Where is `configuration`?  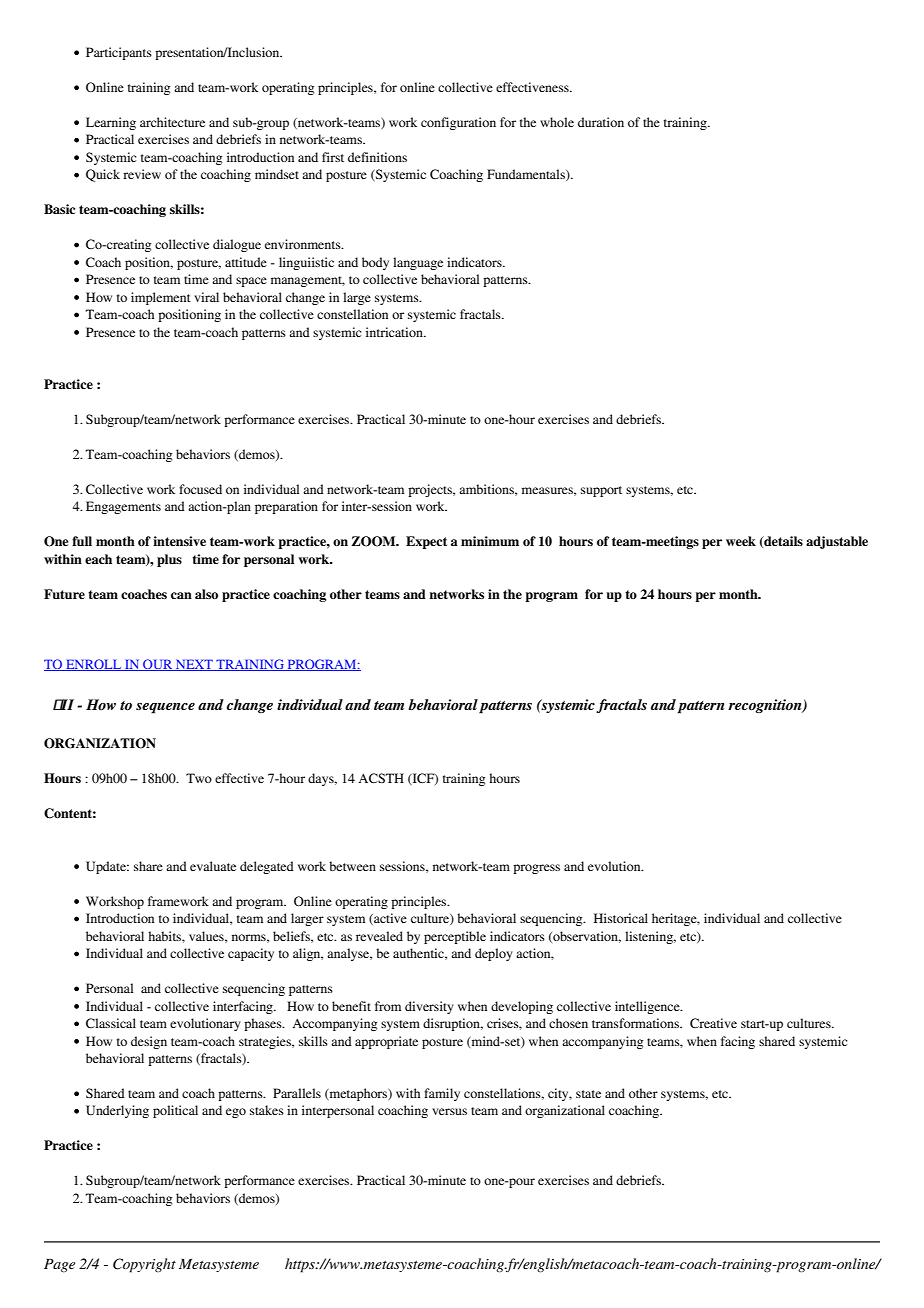 configuration is located at coordinates (458, 123).
